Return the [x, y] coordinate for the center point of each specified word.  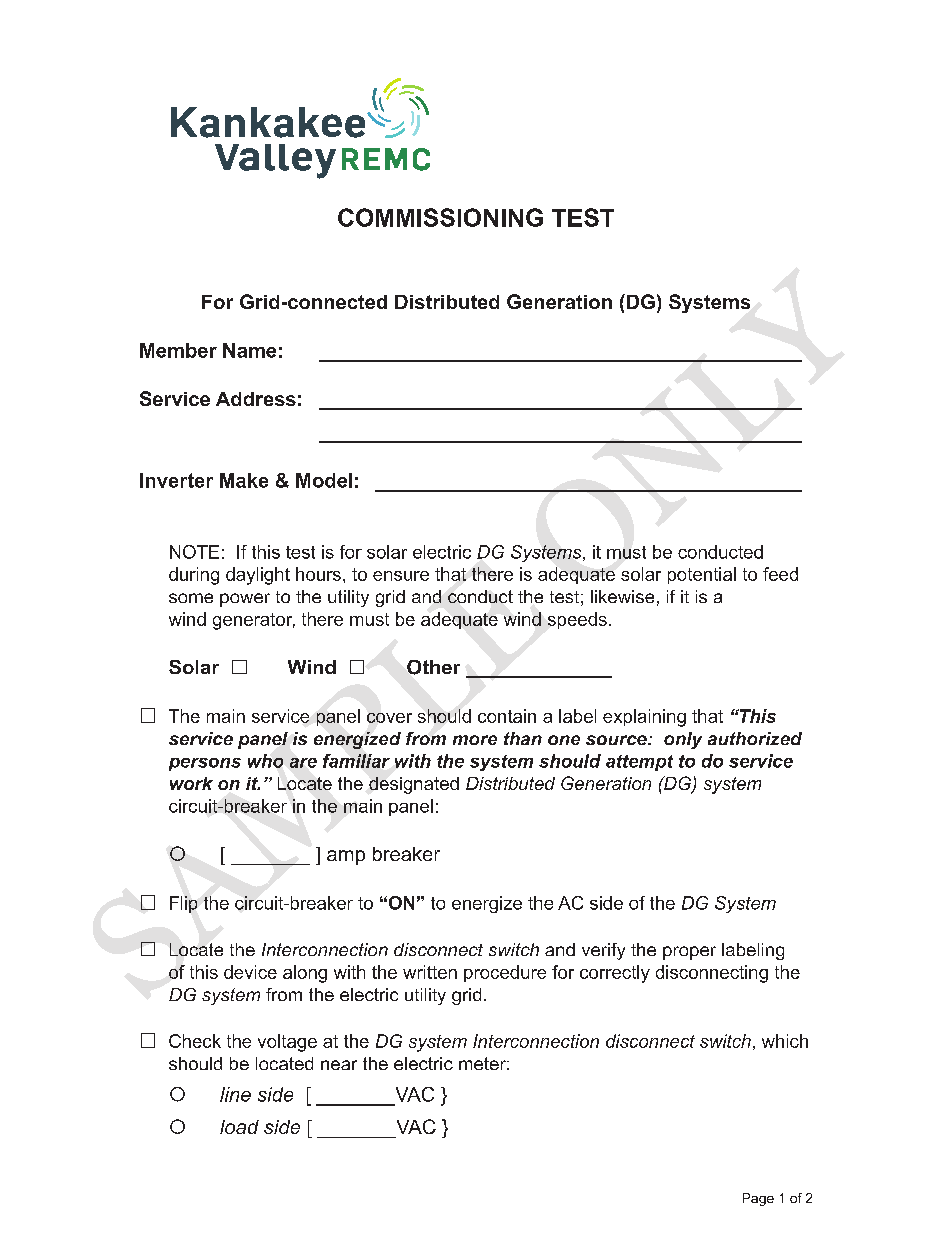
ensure [401, 576]
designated [414, 785]
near [339, 1065]
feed [780, 574]
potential [702, 575]
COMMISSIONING [440, 217]
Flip [183, 904]
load [239, 1127]
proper [689, 953]
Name [249, 350]
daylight [258, 576]
